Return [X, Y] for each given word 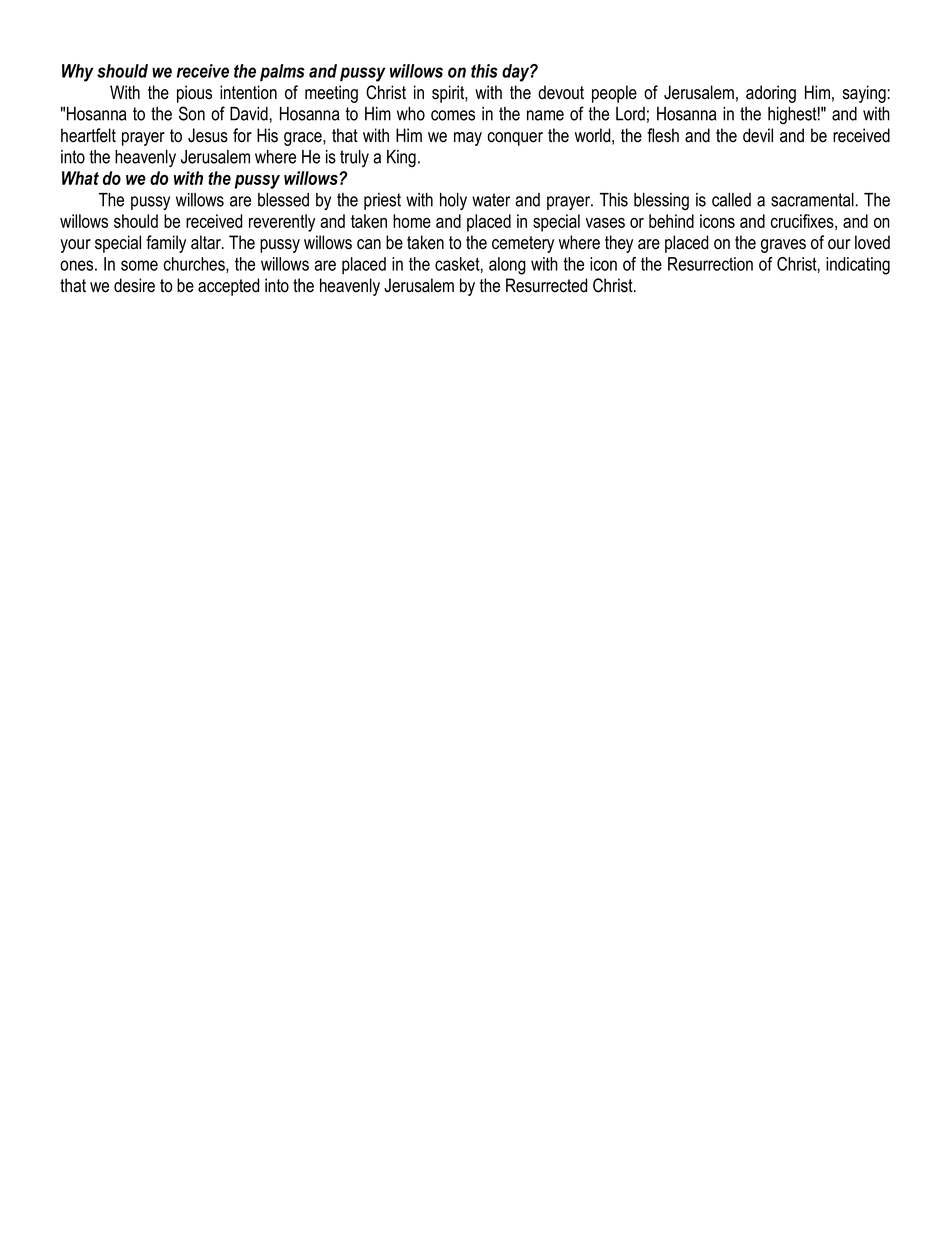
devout [561, 92]
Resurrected [546, 285]
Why [78, 73]
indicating [858, 266]
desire [134, 285]
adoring [771, 94]
